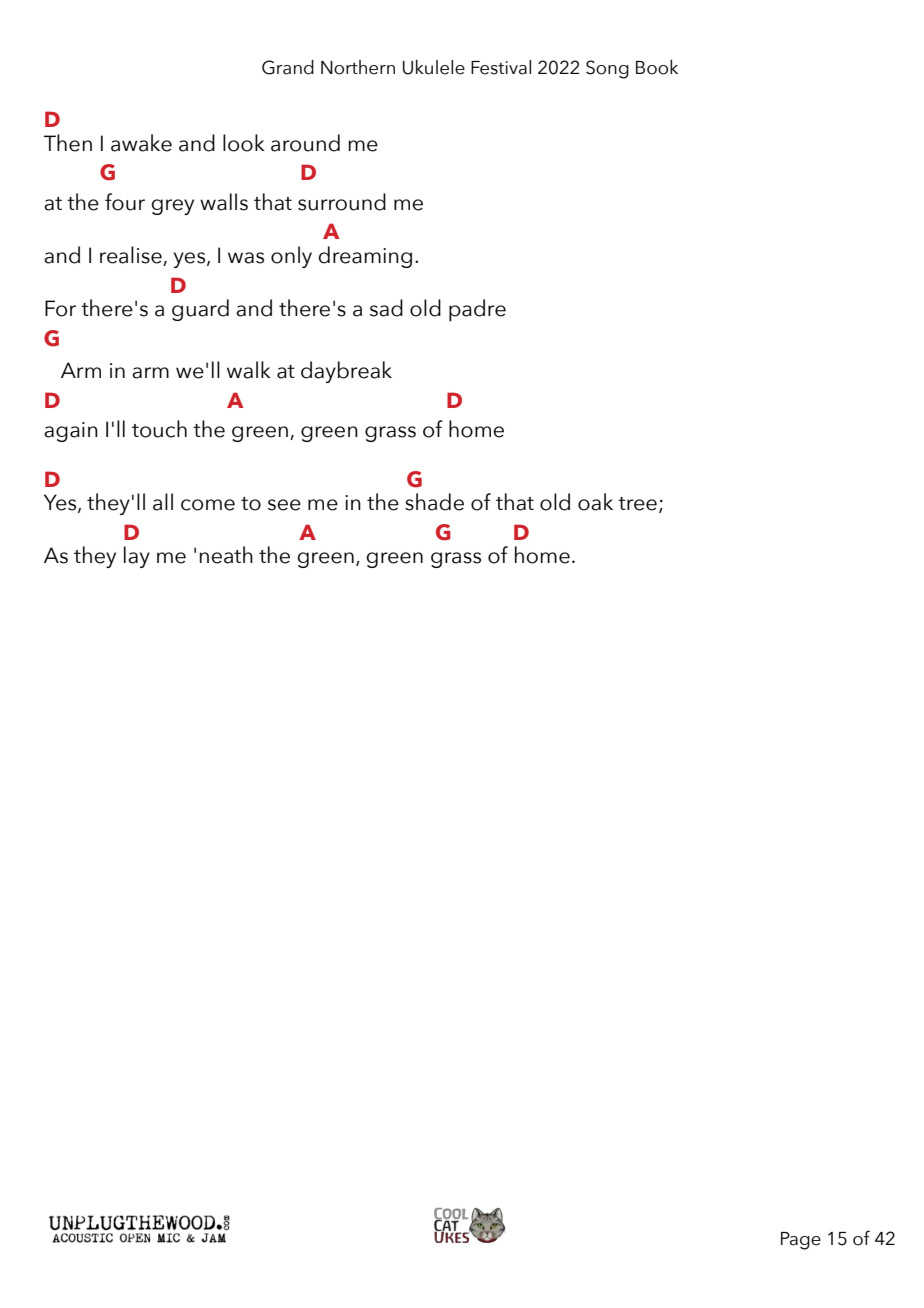 The image size is (924, 1308). I want to click on Ukulele, so click(434, 67).
